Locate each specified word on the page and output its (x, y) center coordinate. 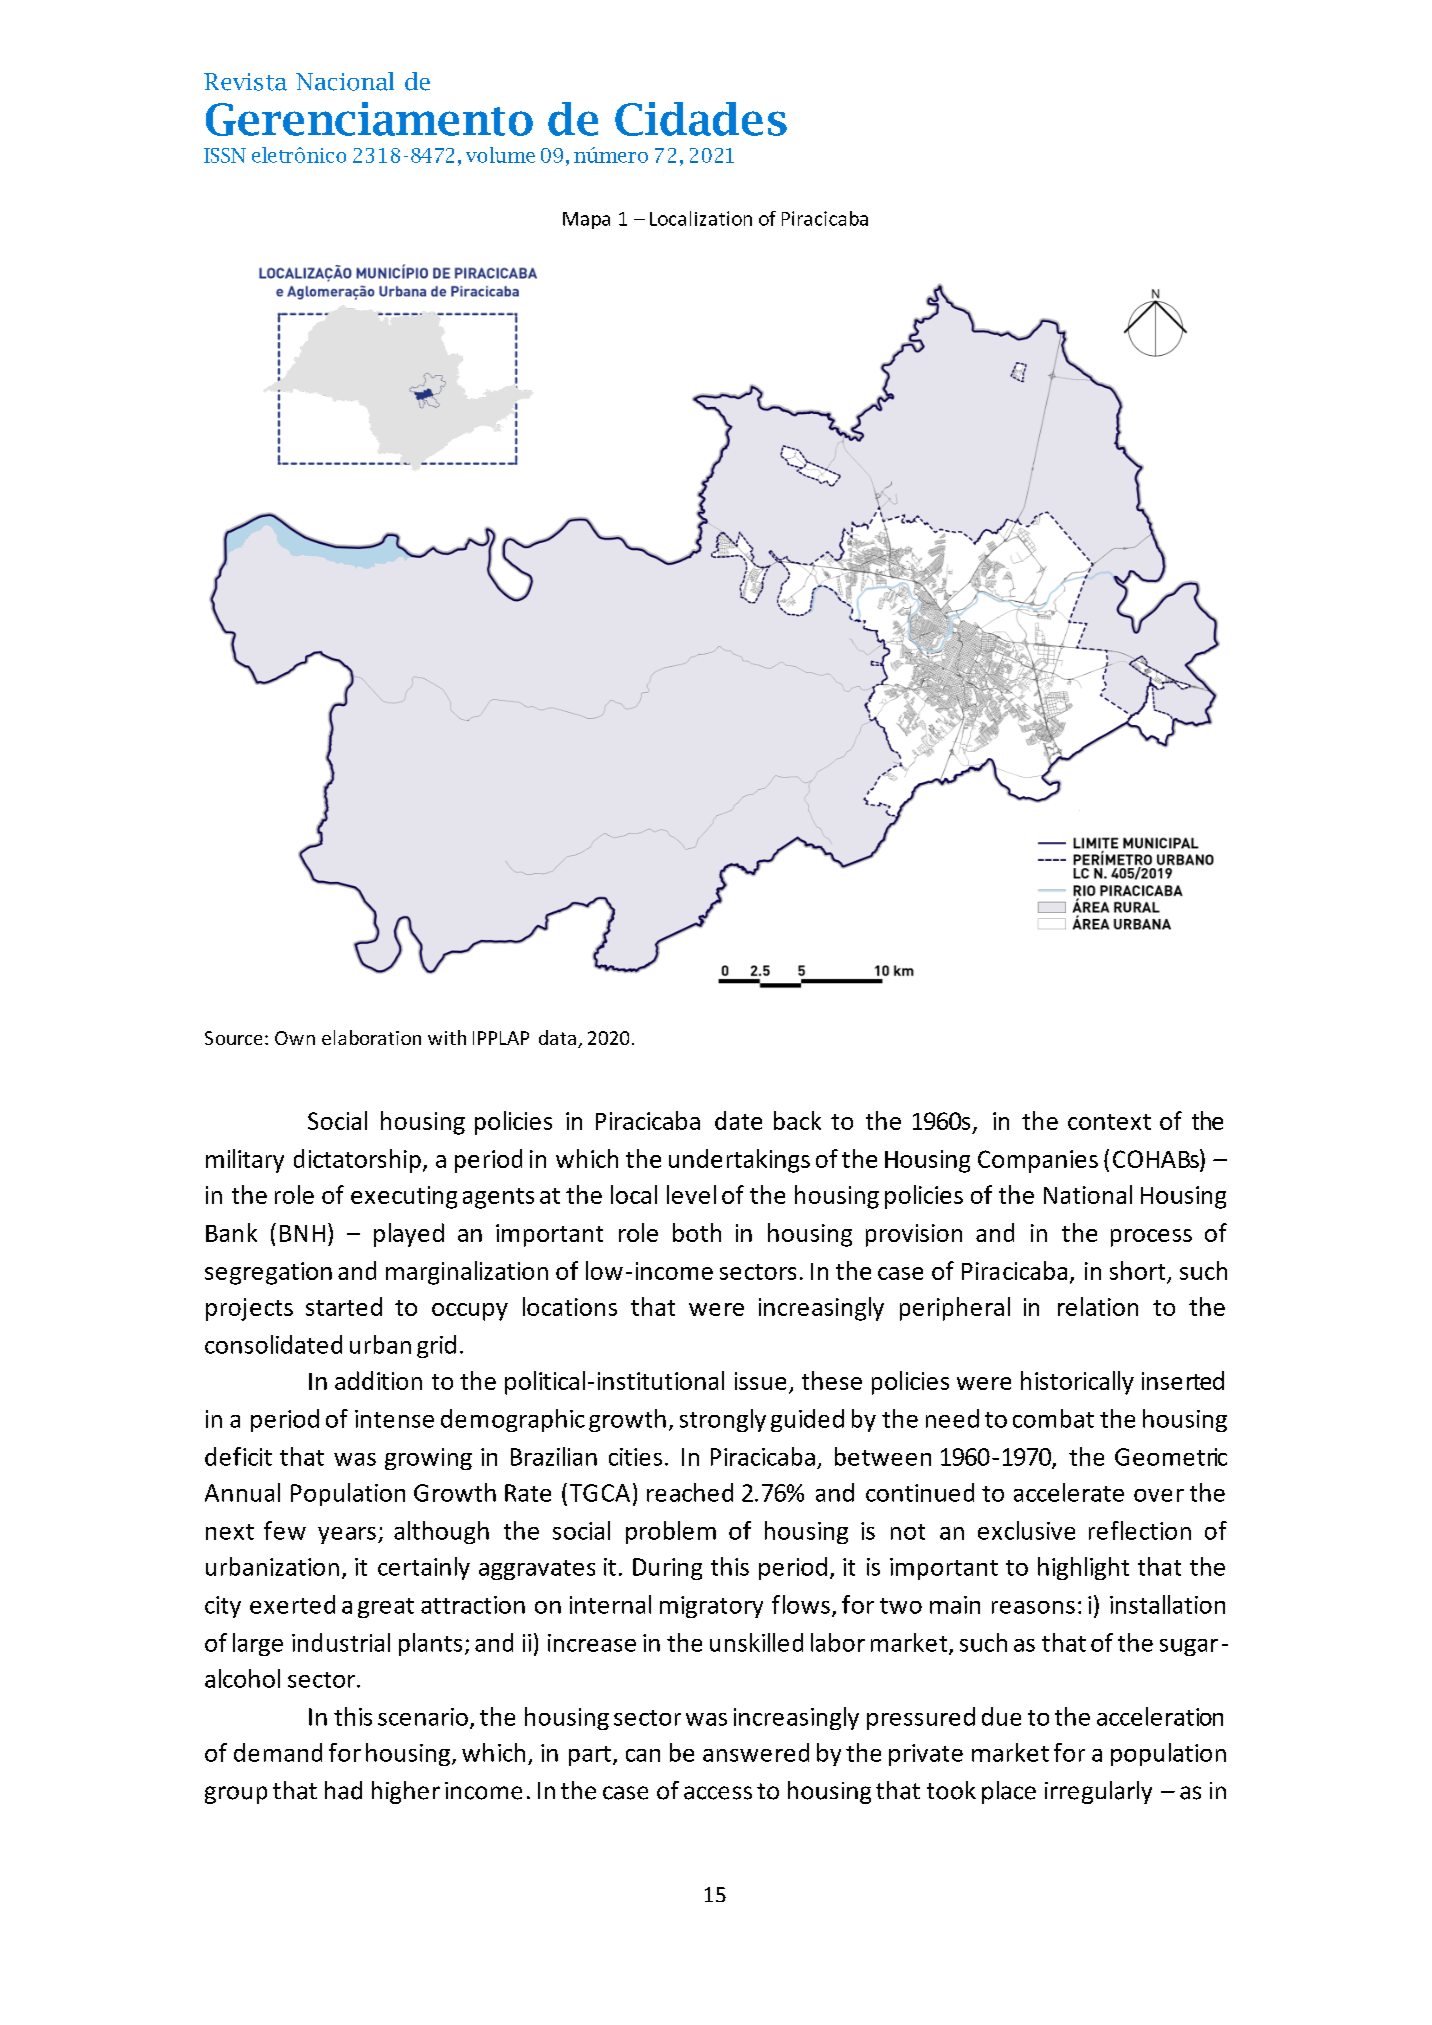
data (557, 1037)
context (1109, 1122)
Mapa (586, 220)
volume (500, 155)
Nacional (345, 81)
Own (295, 1038)
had (343, 1790)
